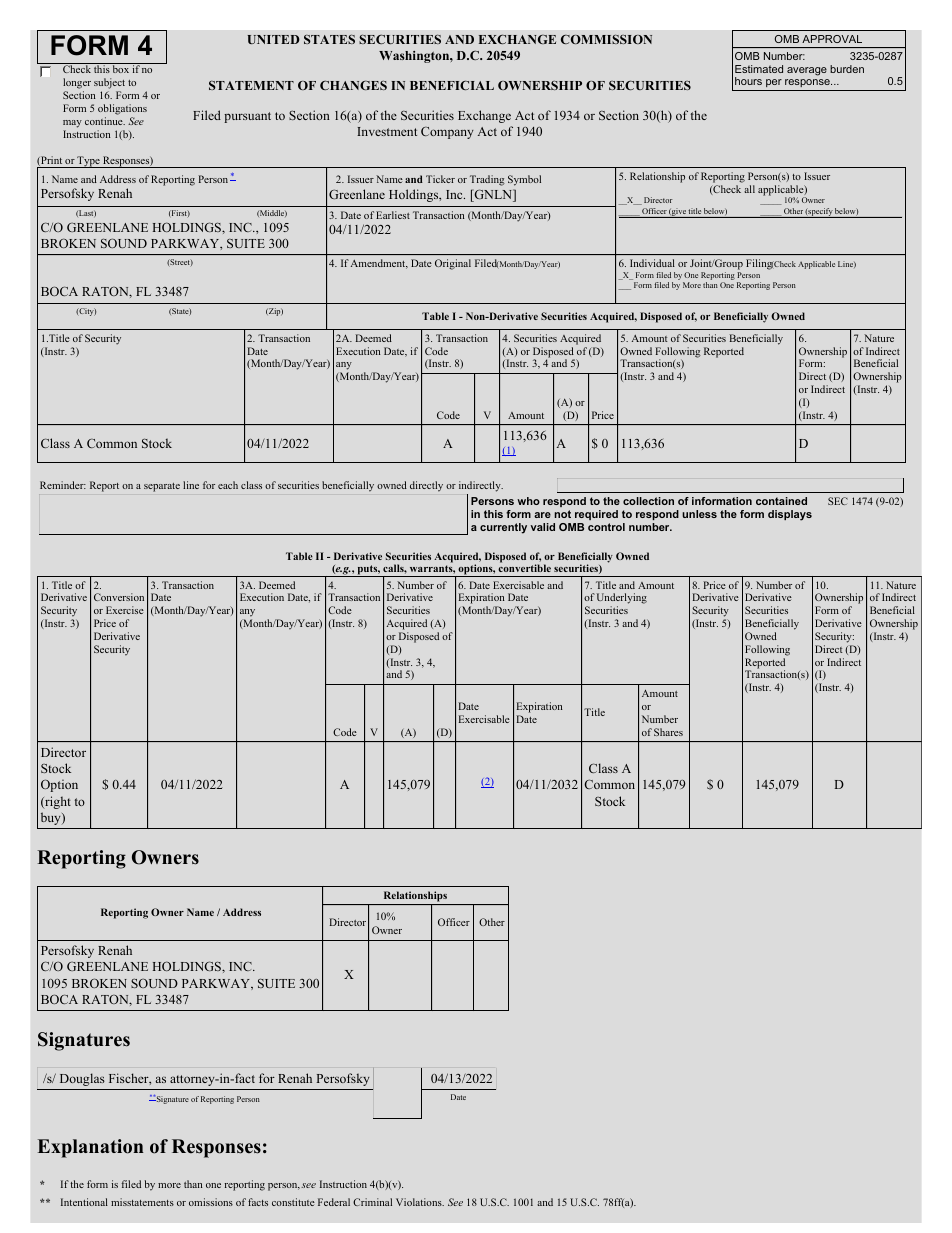 Image resolution: width=952 pixels, height=1233 pixels. What do you see at coordinates (503, 528) in the screenshot?
I see `currently` at bounding box center [503, 528].
